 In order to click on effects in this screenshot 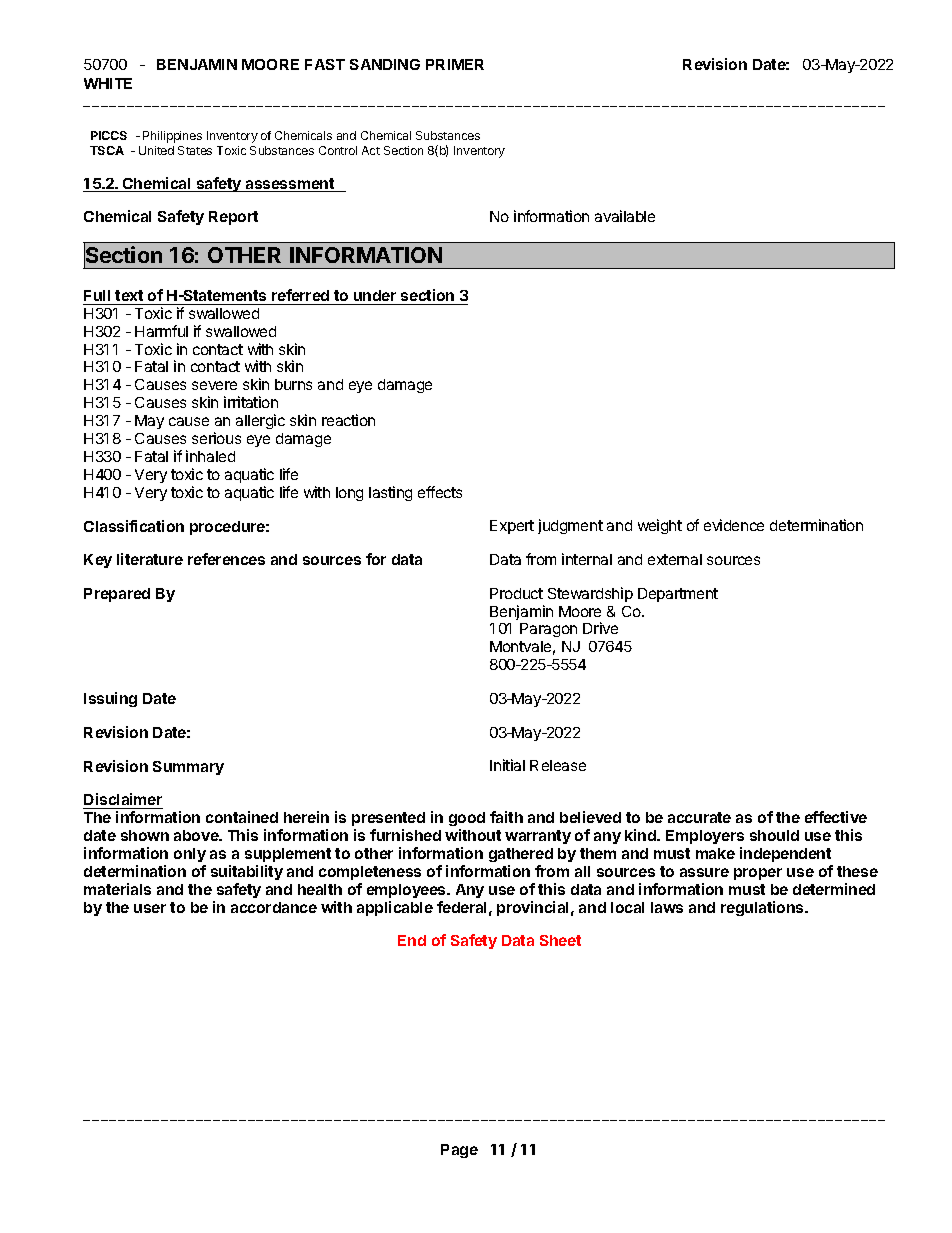, I will do `click(440, 492)`.
